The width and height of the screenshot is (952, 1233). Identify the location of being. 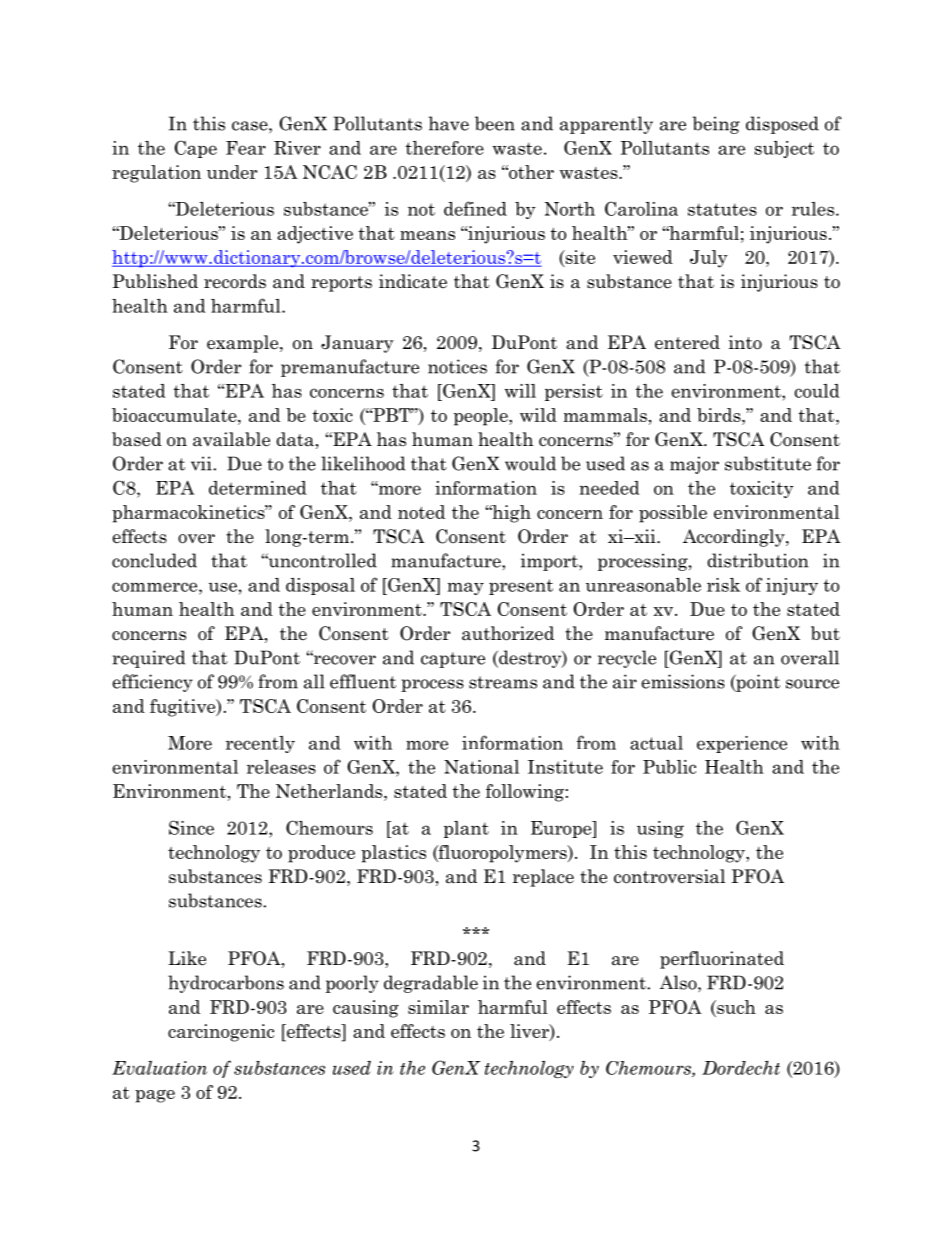
(716, 125).
